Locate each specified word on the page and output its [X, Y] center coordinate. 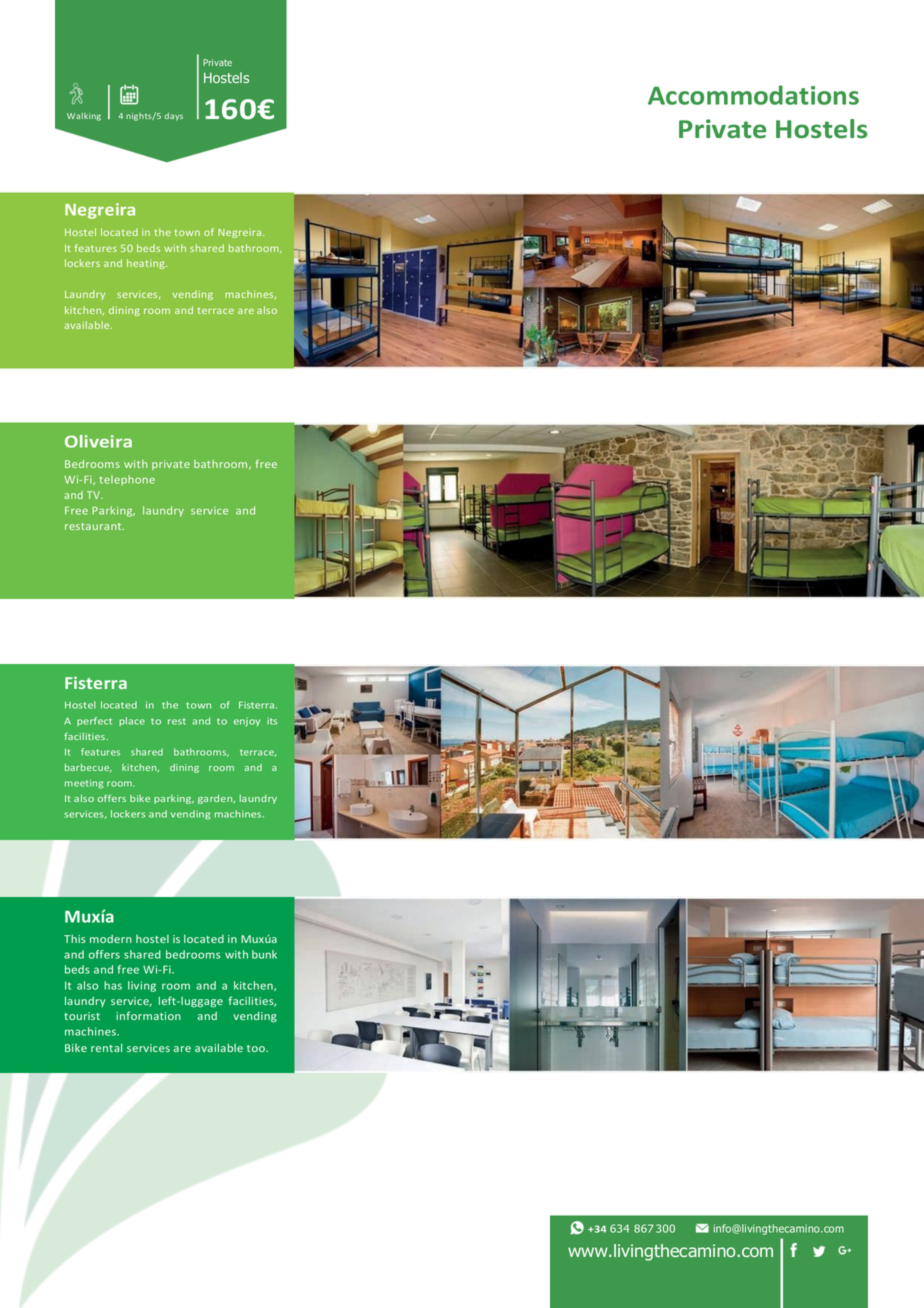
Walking [84, 117]
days [173, 117]
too [257, 1048]
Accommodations [753, 95]
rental [106, 1047]
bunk [264, 954]
